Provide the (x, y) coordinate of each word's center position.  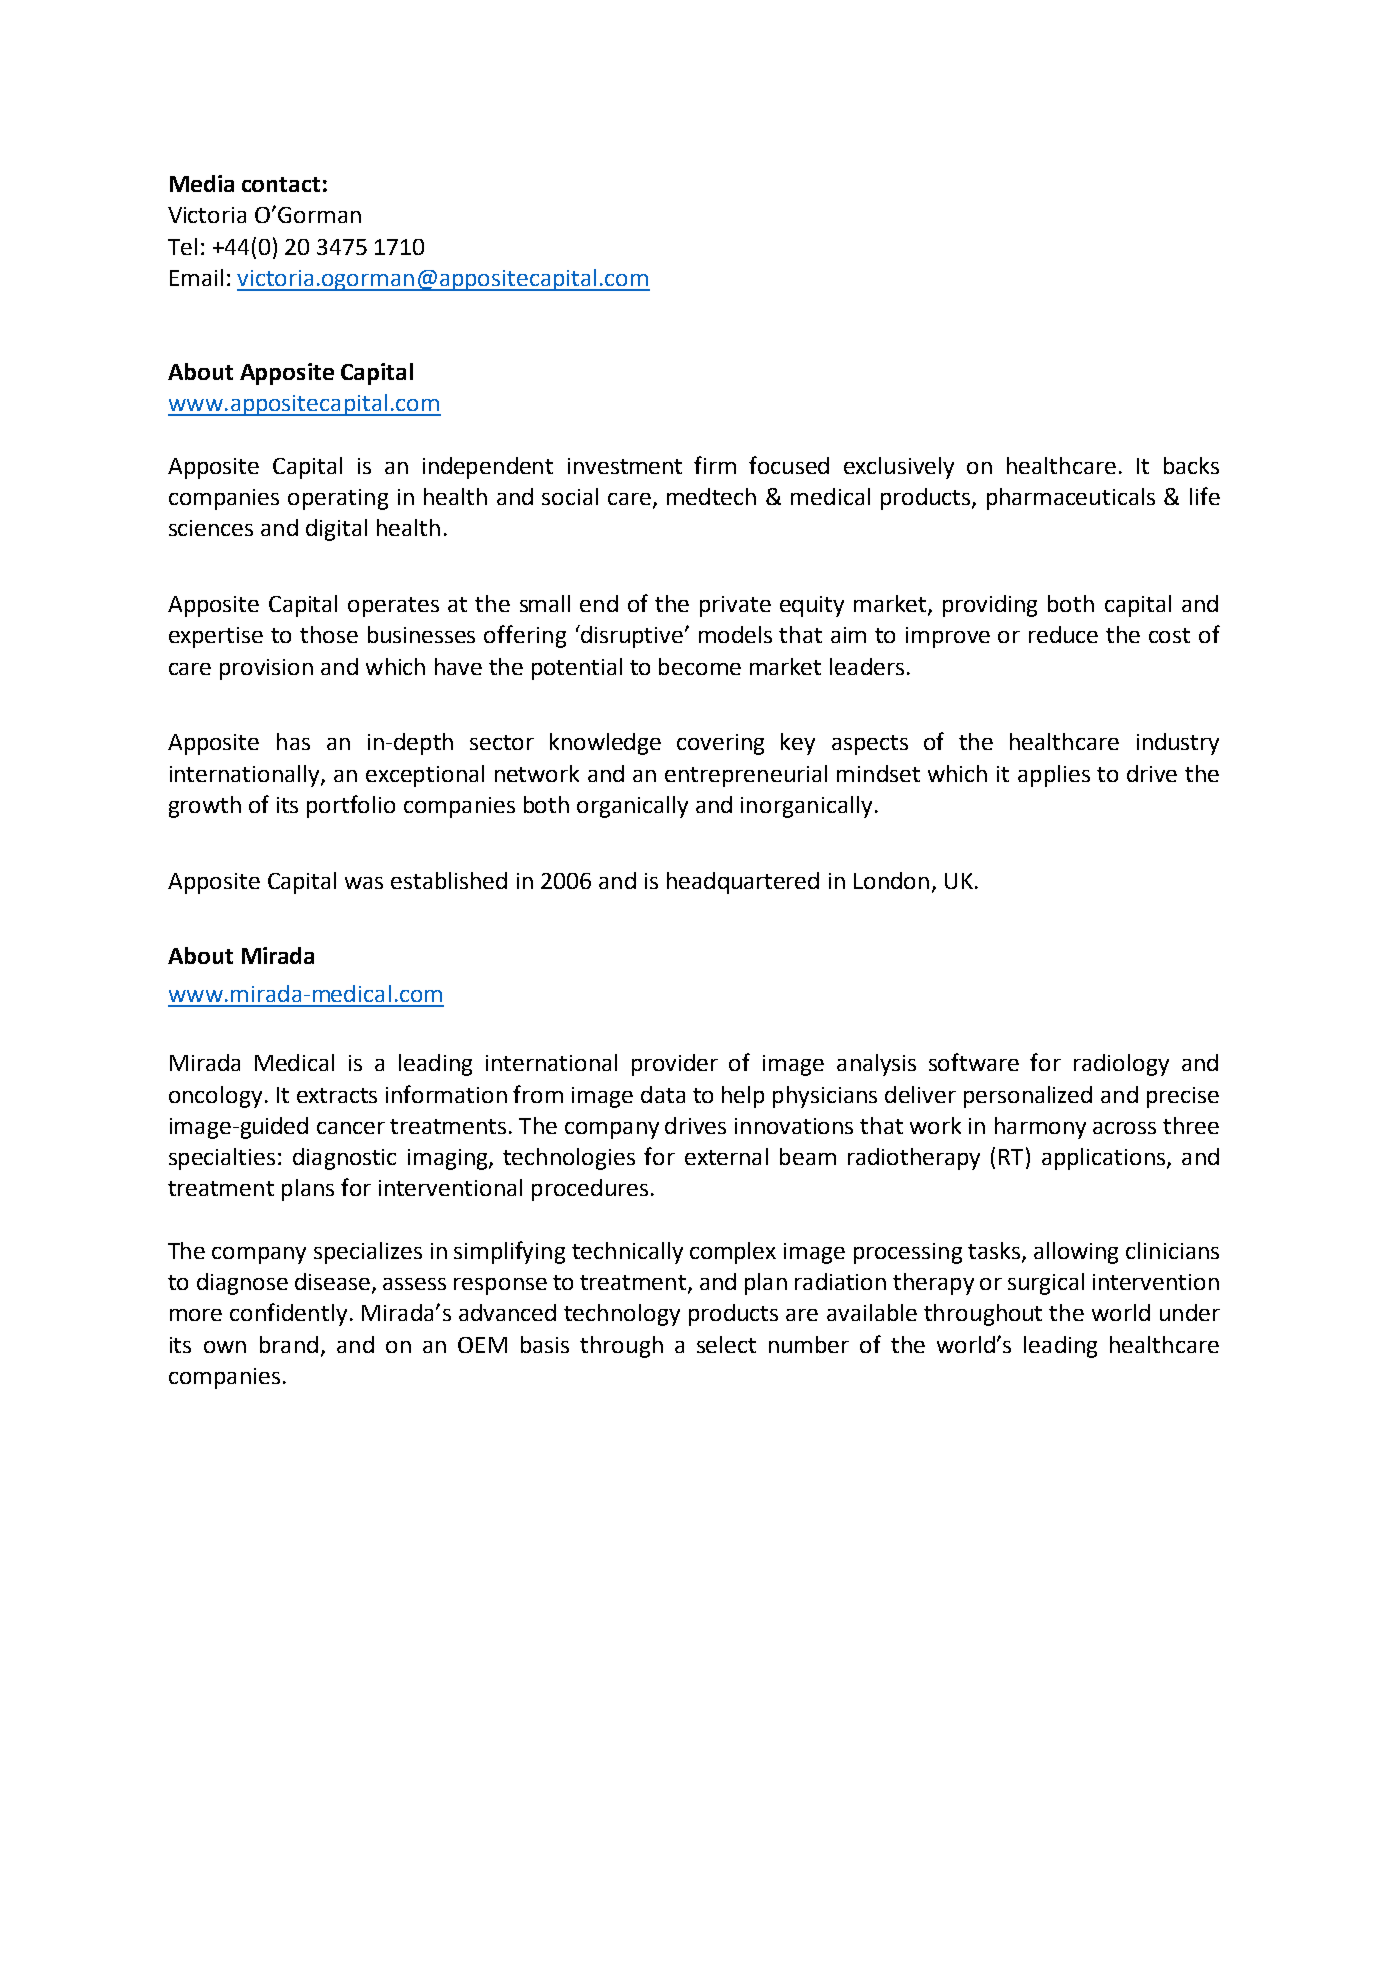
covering (720, 744)
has (293, 741)
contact (281, 184)
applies (1054, 776)
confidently (288, 1314)
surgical (1046, 1284)
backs (1191, 465)
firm (715, 465)
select (726, 1344)
